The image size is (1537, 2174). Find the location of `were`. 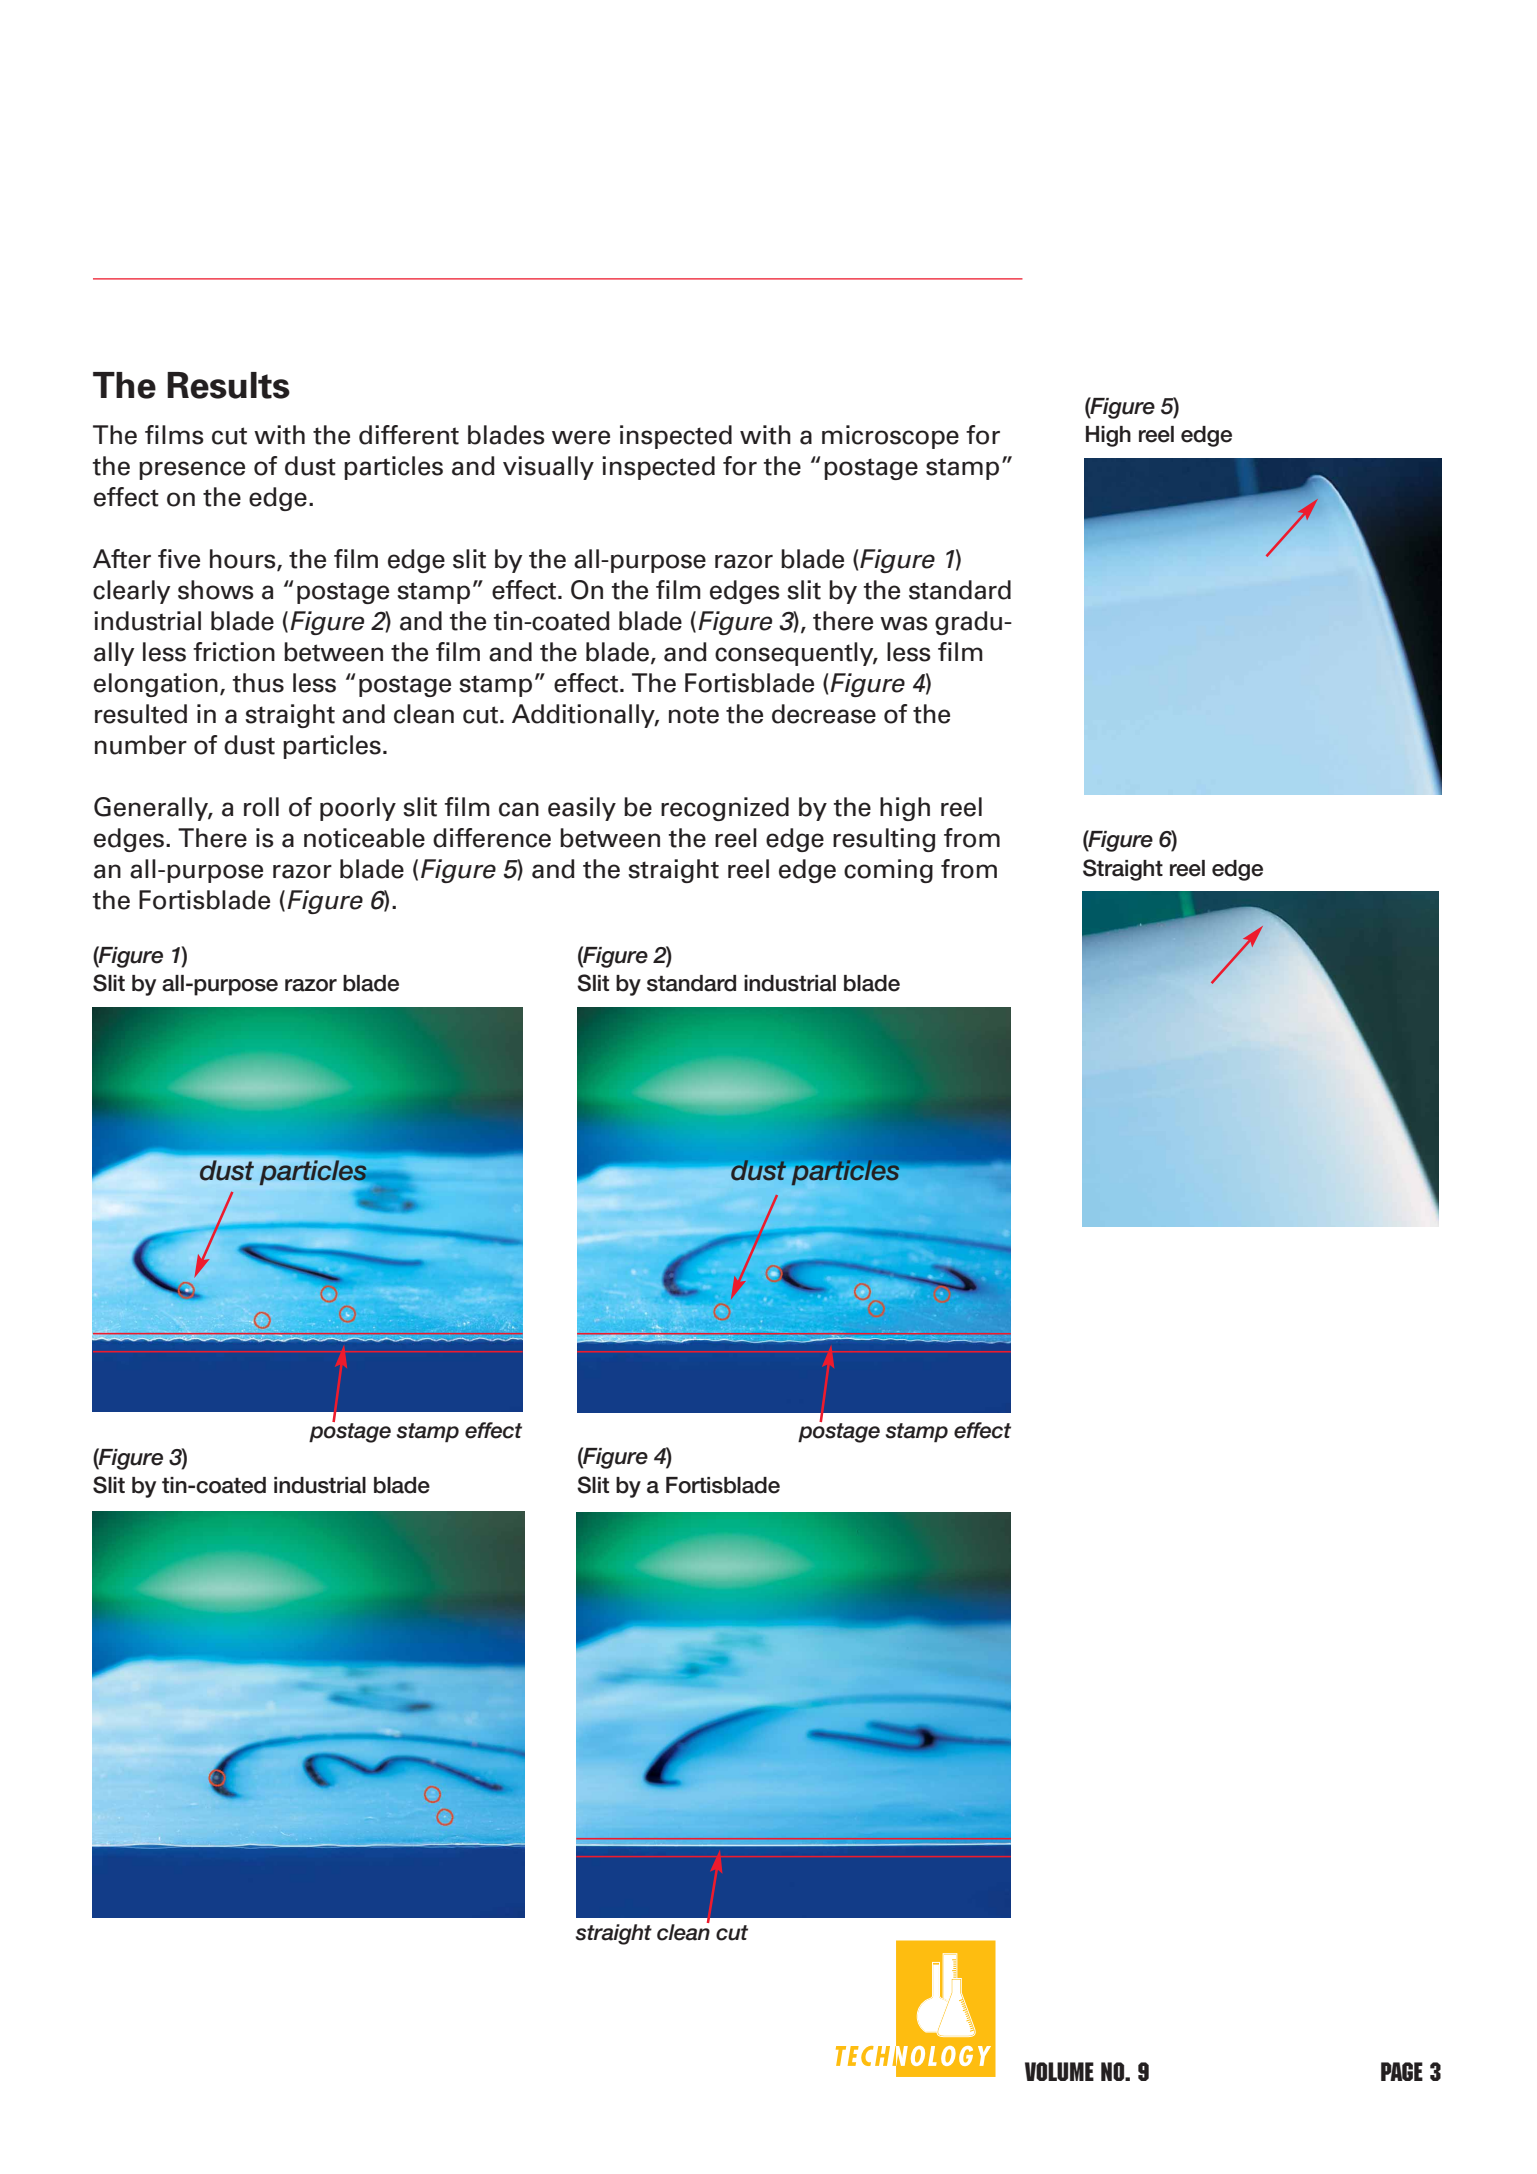

were is located at coordinates (581, 437).
